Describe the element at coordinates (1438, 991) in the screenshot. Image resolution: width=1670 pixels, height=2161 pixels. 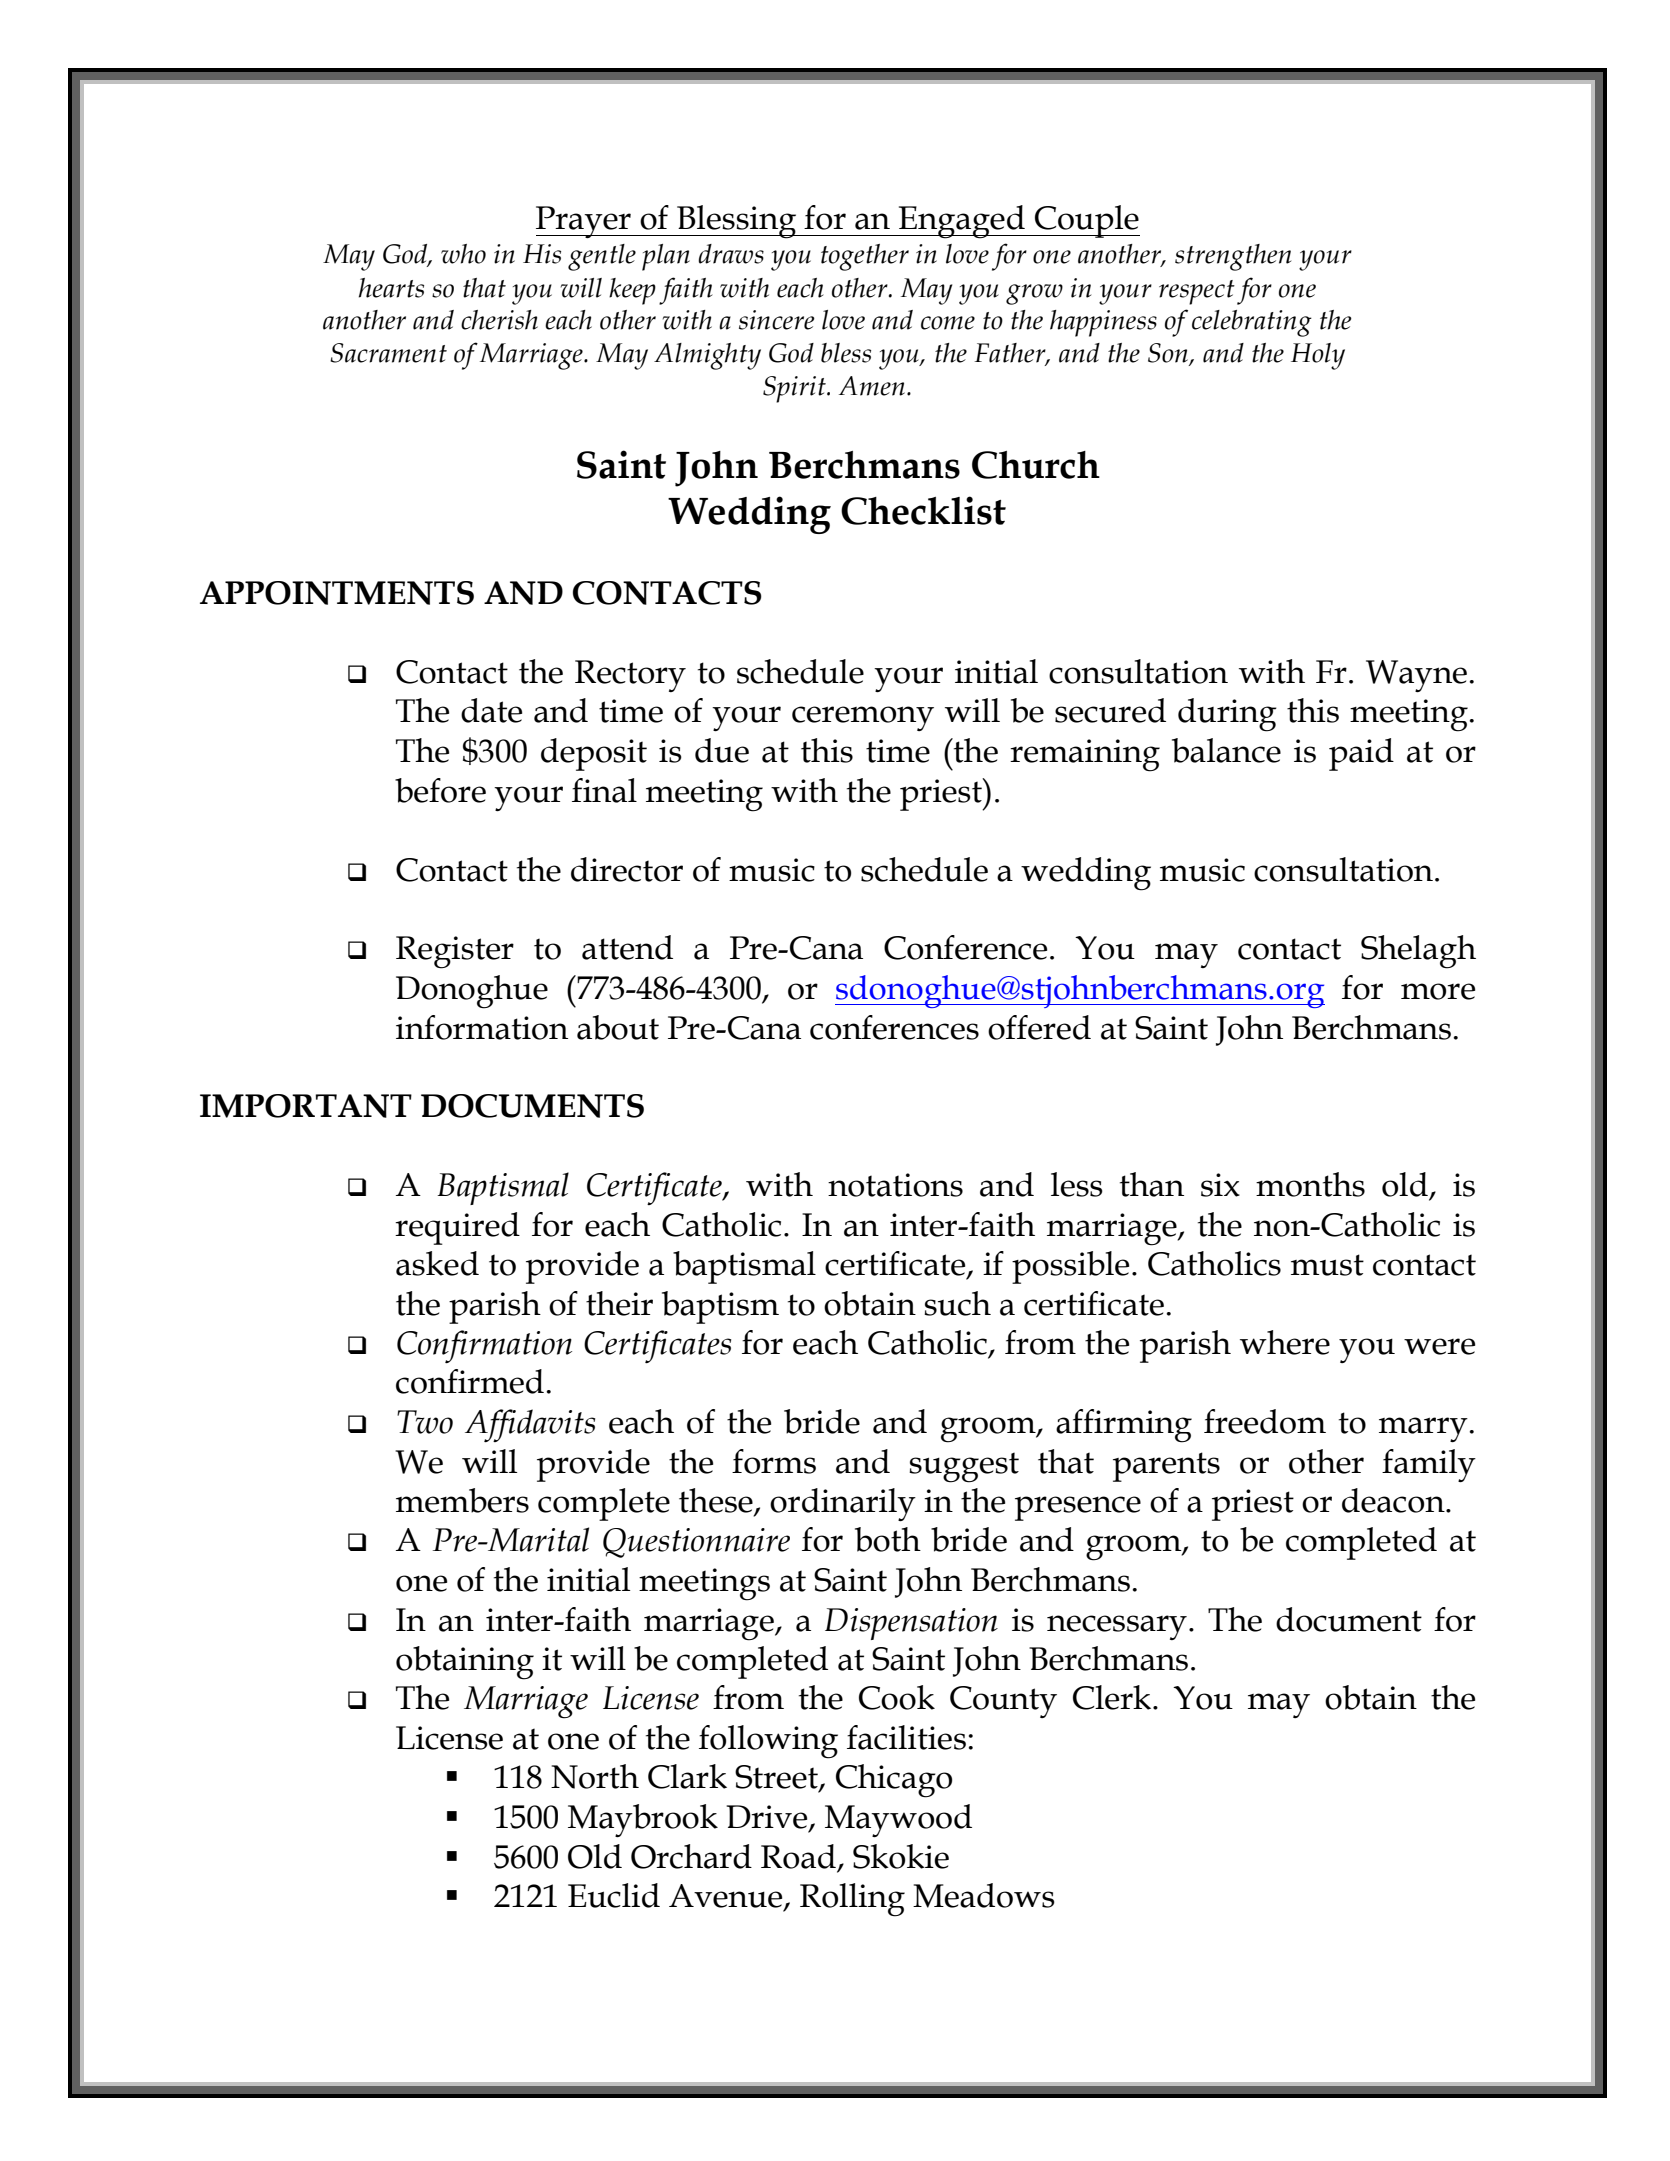
I see `more` at that location.
